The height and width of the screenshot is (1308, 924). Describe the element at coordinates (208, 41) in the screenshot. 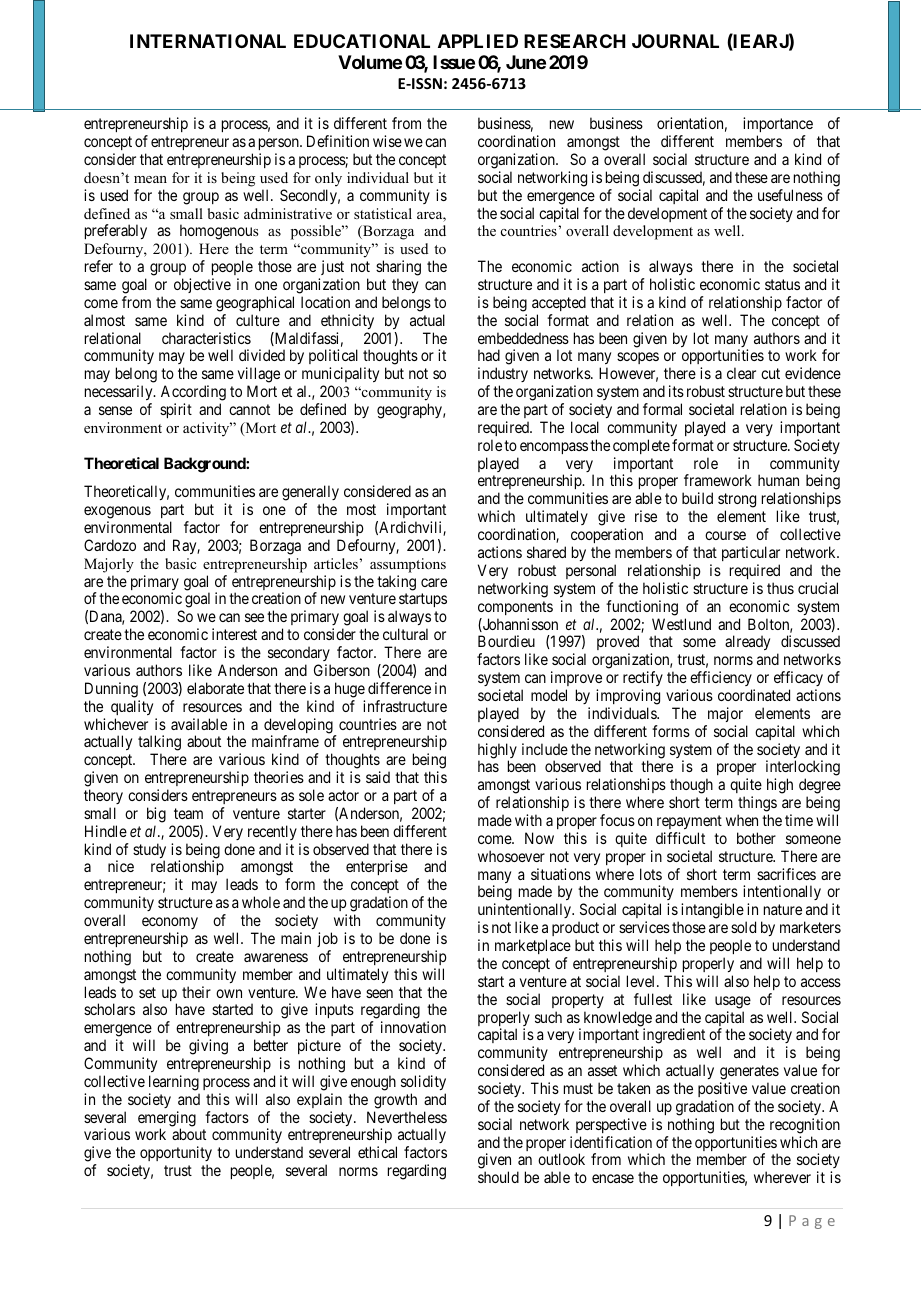

I see `INTERNATIONAL` at that location.
